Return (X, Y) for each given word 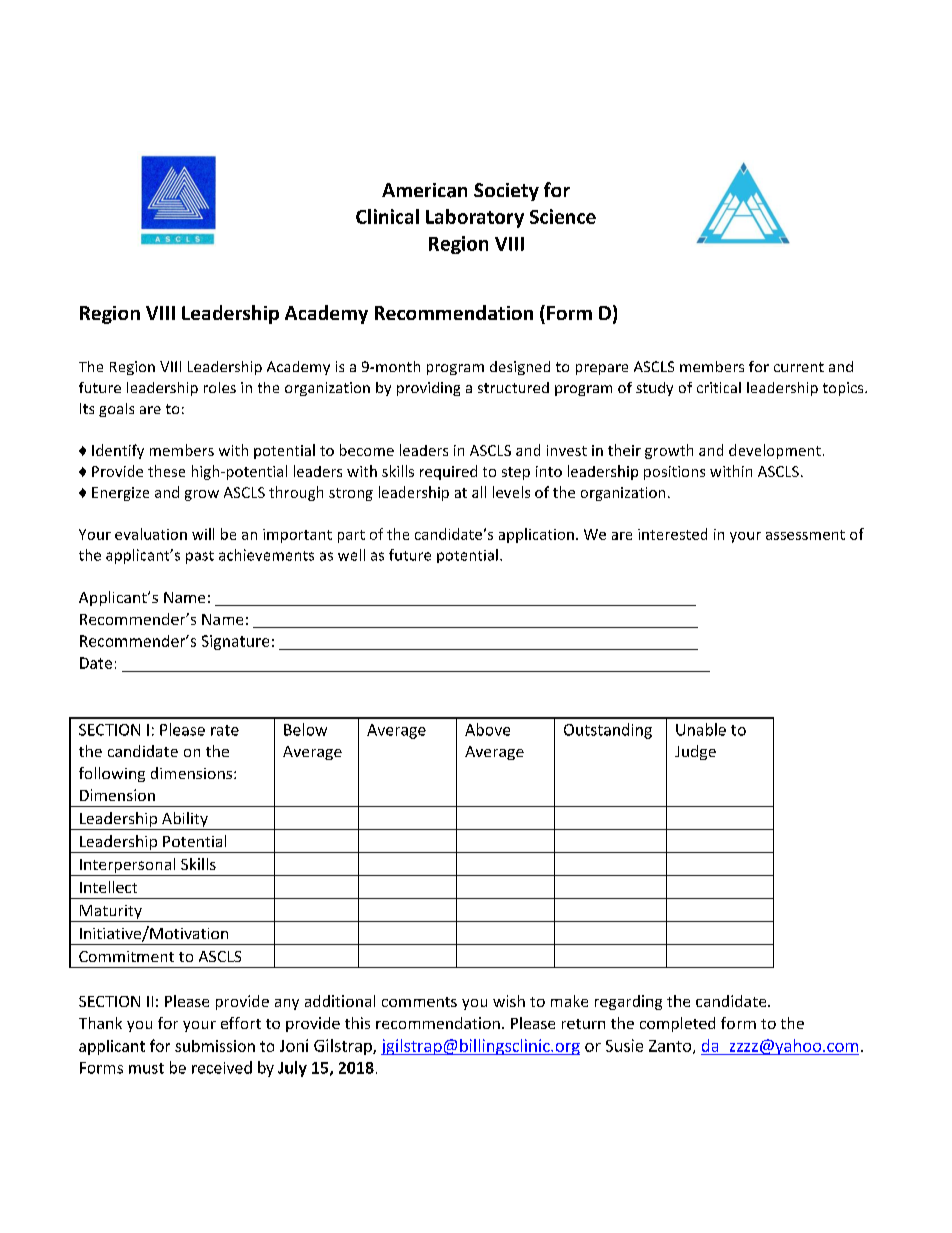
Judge (695, 752)
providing (428, 389)
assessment (805, 535)
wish (509, 1001)
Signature (235, 642)
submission (215, 1046)
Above (487, 729)
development (775, 451)
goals (116, 410)
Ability (185, 821)
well (351, 555)
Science (563, 216)
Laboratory (475, 218)
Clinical (387, 216)
